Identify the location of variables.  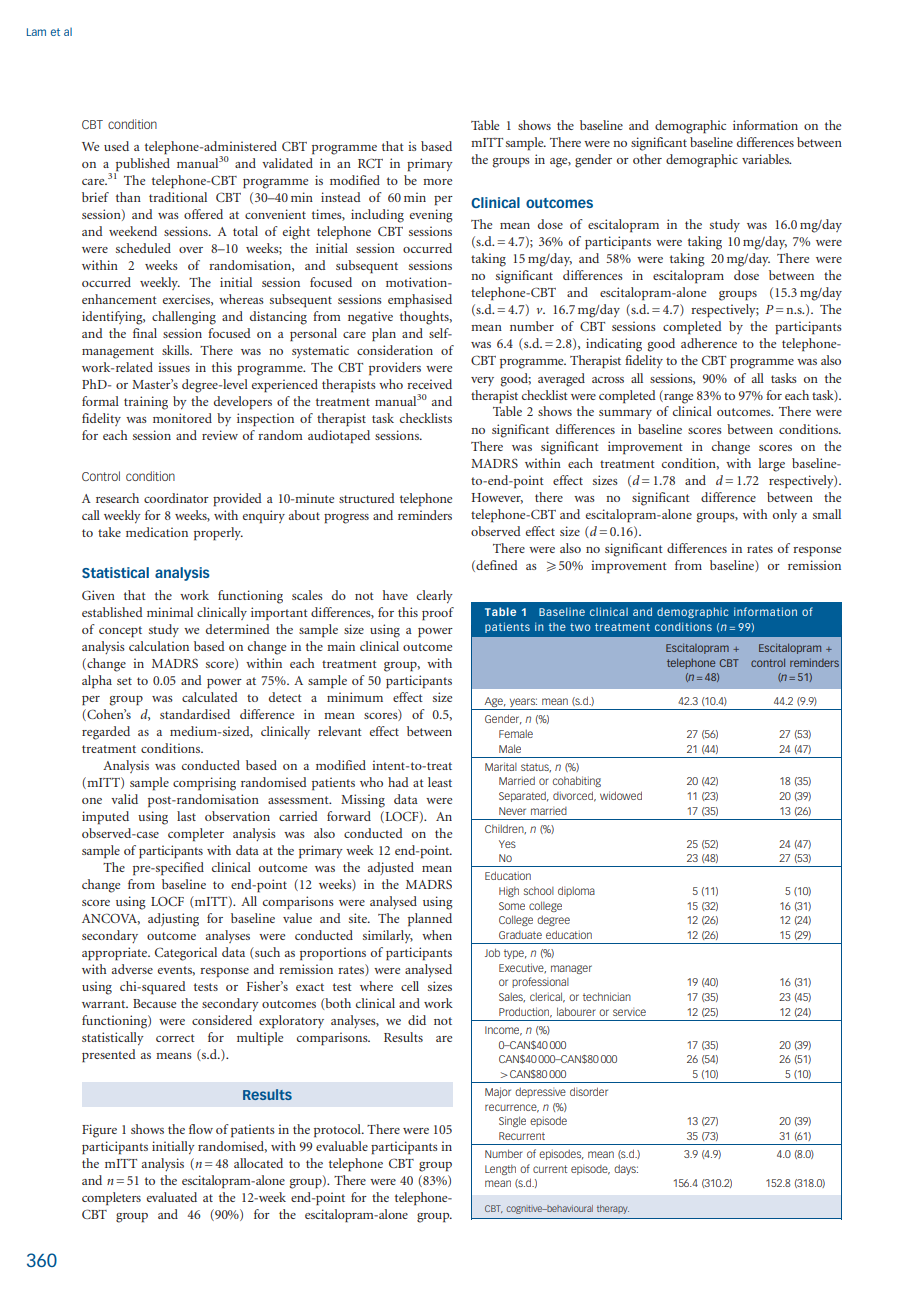
(766, 159).
